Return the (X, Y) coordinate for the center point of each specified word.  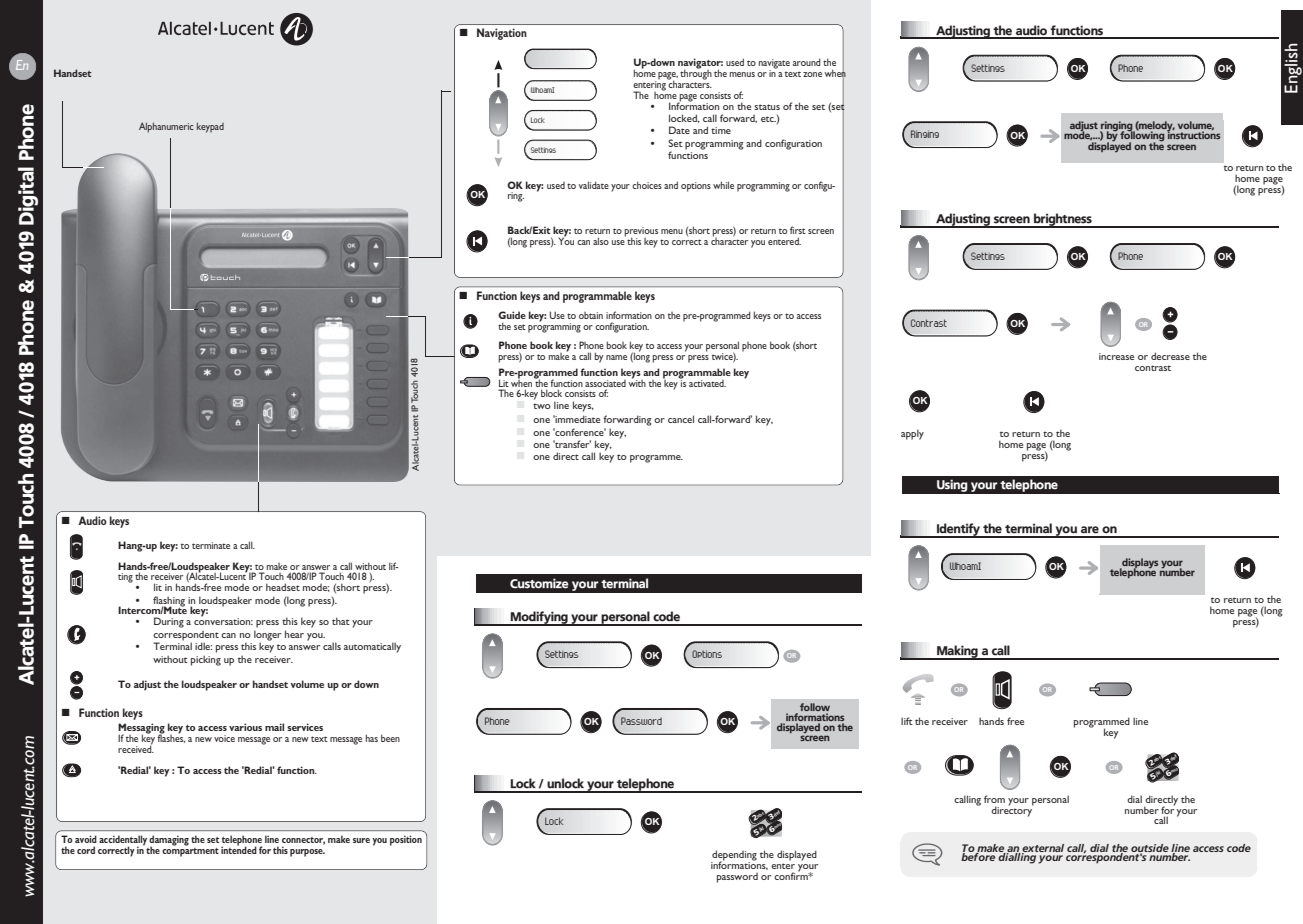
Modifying (539, 618)
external (1043, 849)
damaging (169, 841)
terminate (211, 545)
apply (912, 434)
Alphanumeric (166, 127)
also (601, 241)
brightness (1063, 220)
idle (203, 646)
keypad (210, 127)
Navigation (502, 34)
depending (734, 856)
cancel (681, 419)
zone (812, 74)
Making (957, 652)
